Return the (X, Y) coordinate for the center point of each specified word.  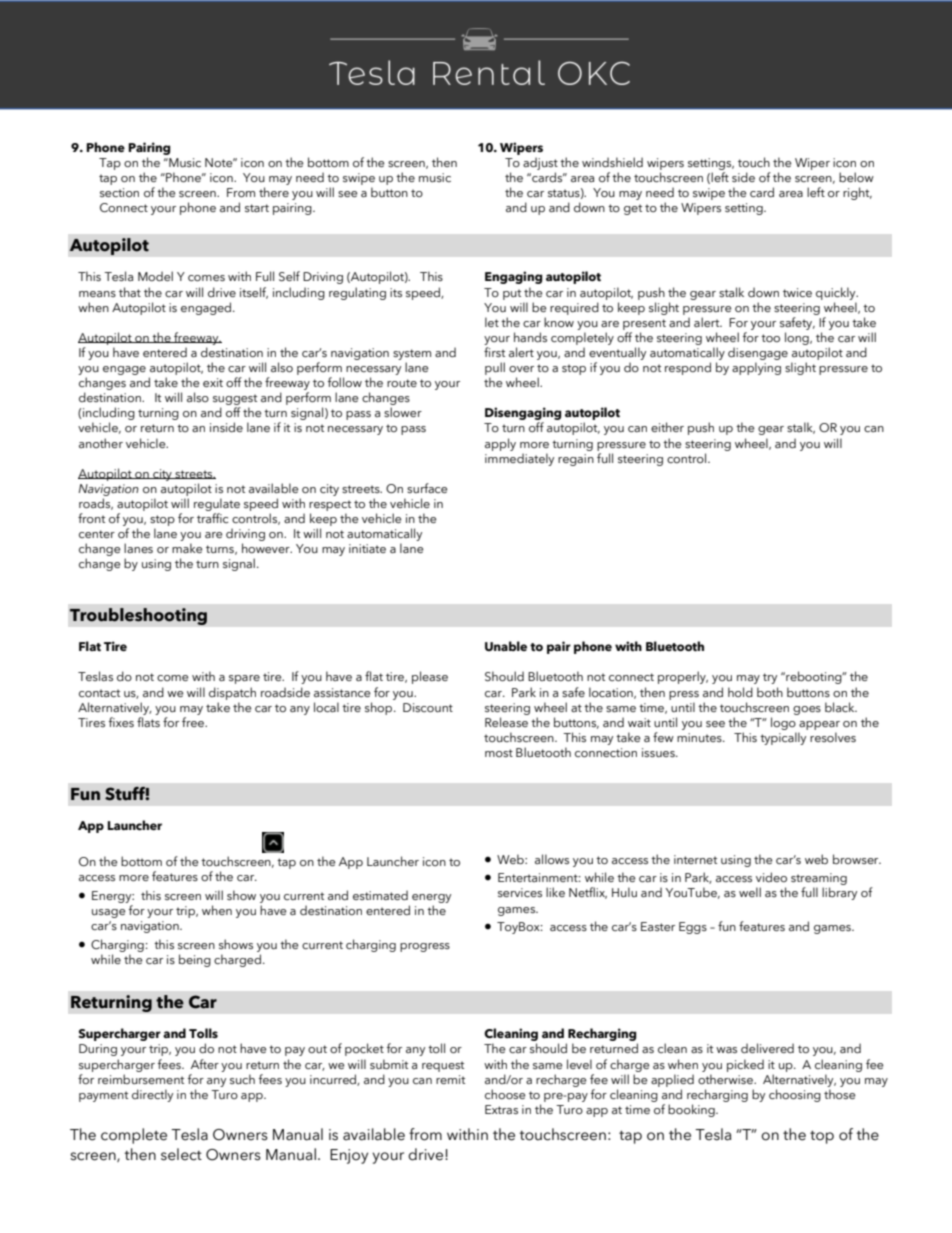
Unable (506, 646)
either (667, 427)
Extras (501, 1109)
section (119, 192)
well (750, 892)
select (181, 1154)
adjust (540, 165)
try (770, 678)
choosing (795, 1095)
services (520, 893)
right (857, 193)
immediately (519, 459)
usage (109, 913)
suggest (235, 401)
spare (244, 679)
